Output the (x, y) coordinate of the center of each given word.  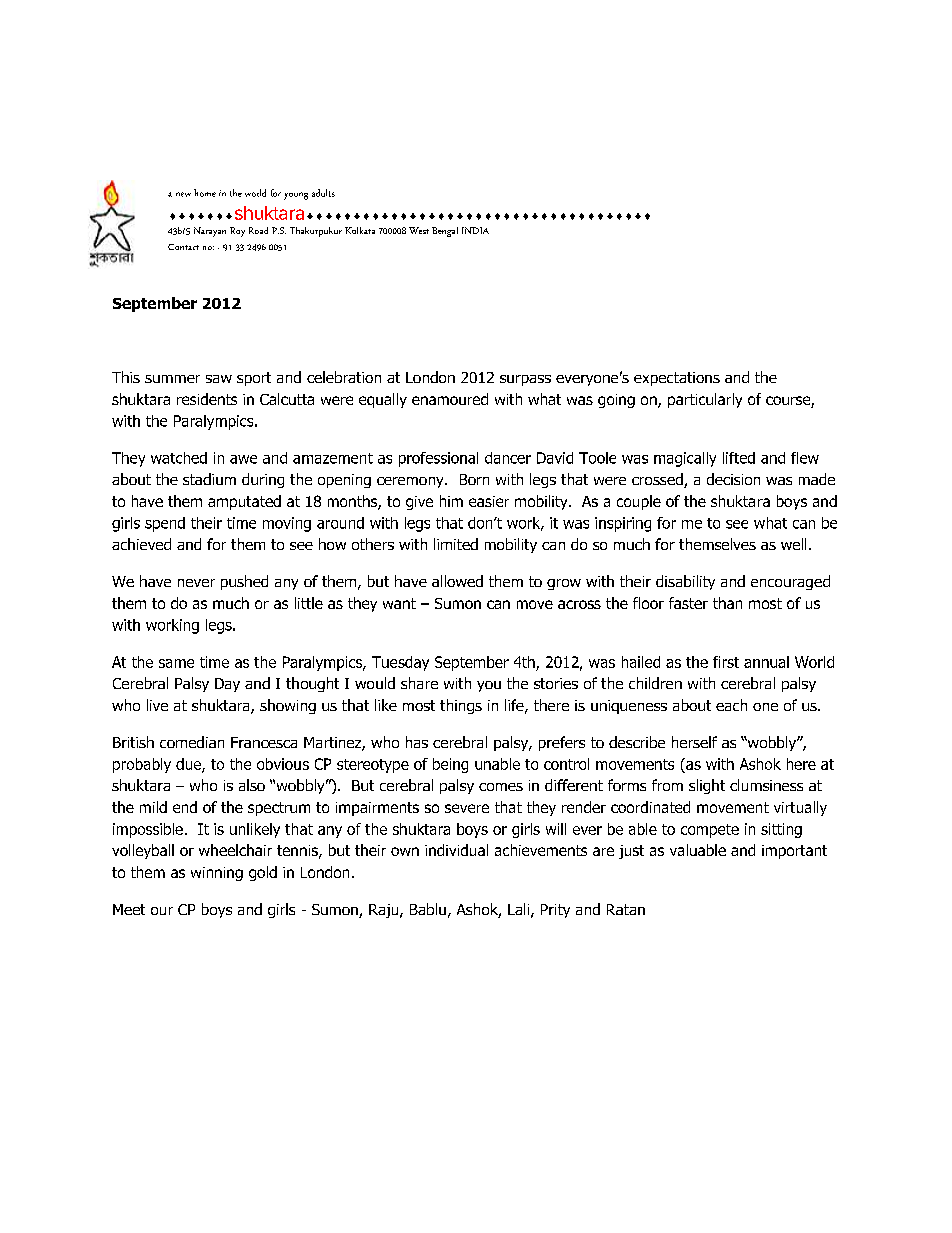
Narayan (210, 232)
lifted (739, 458)
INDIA (475, 230)
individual (456, 850)
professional (438, 459)
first (726, 662)
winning (217, 874)
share (419, 683)
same (176, 663)
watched (179, 458)
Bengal (445, 232)
